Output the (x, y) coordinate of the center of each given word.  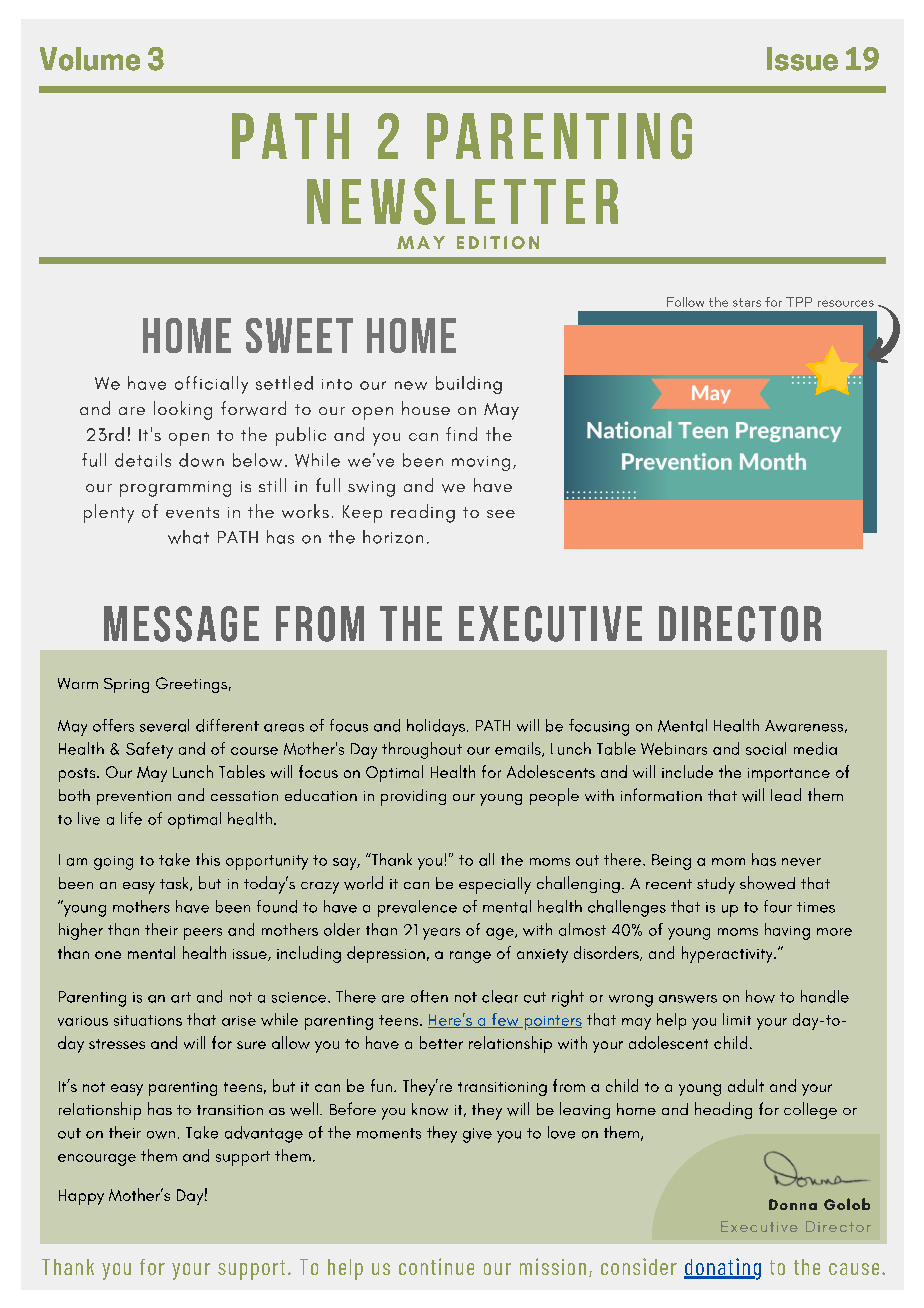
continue (436, 1266)
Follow (685, 302)
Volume (90, 59)
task (175, 884)
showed (767, 883)
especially (495, 885)
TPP (799, 302)
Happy (81, 1197)
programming (175, 489)
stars (747, 302)
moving (481, 463)
